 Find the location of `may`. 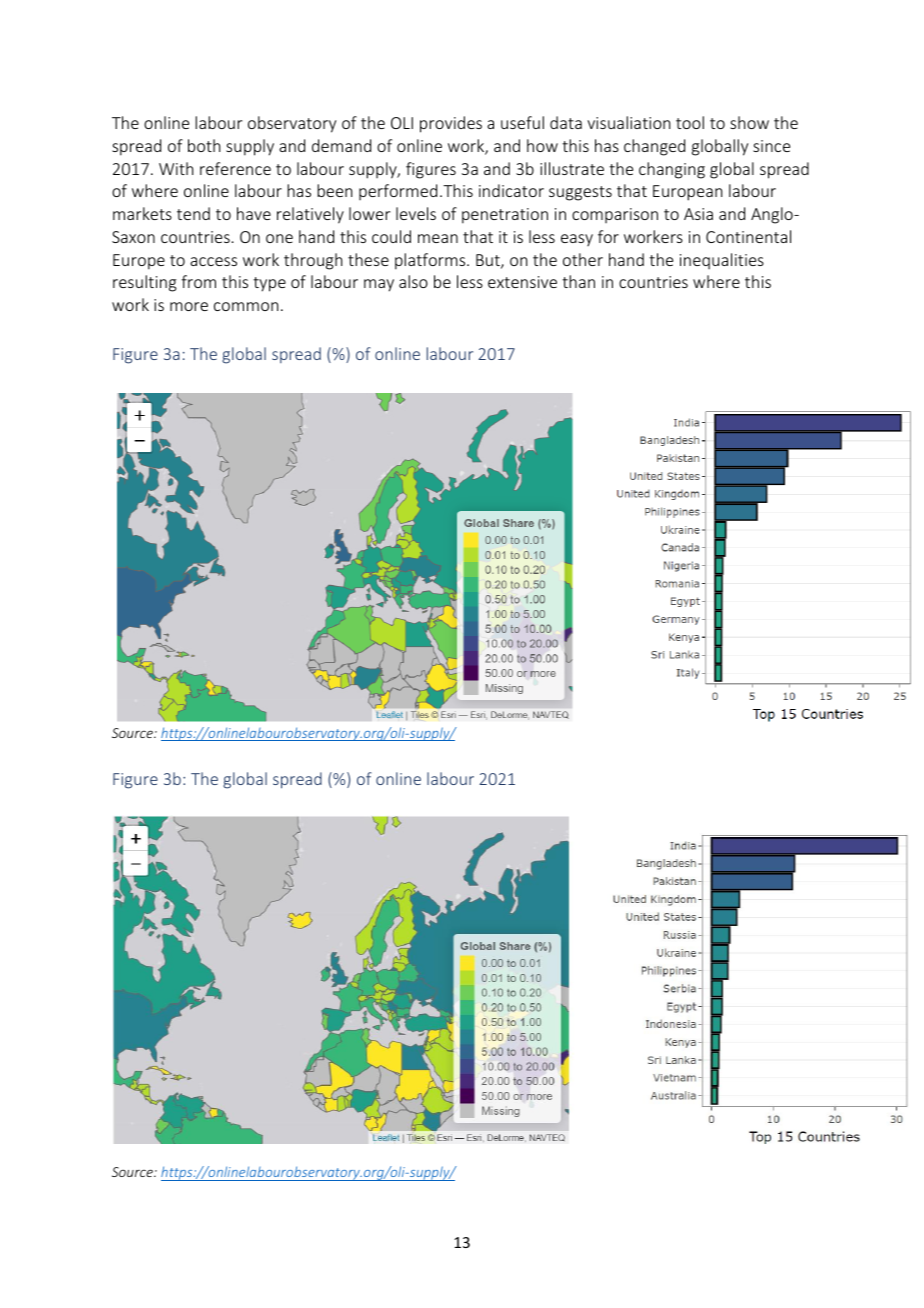

may is located at coordinates (379, 285).
